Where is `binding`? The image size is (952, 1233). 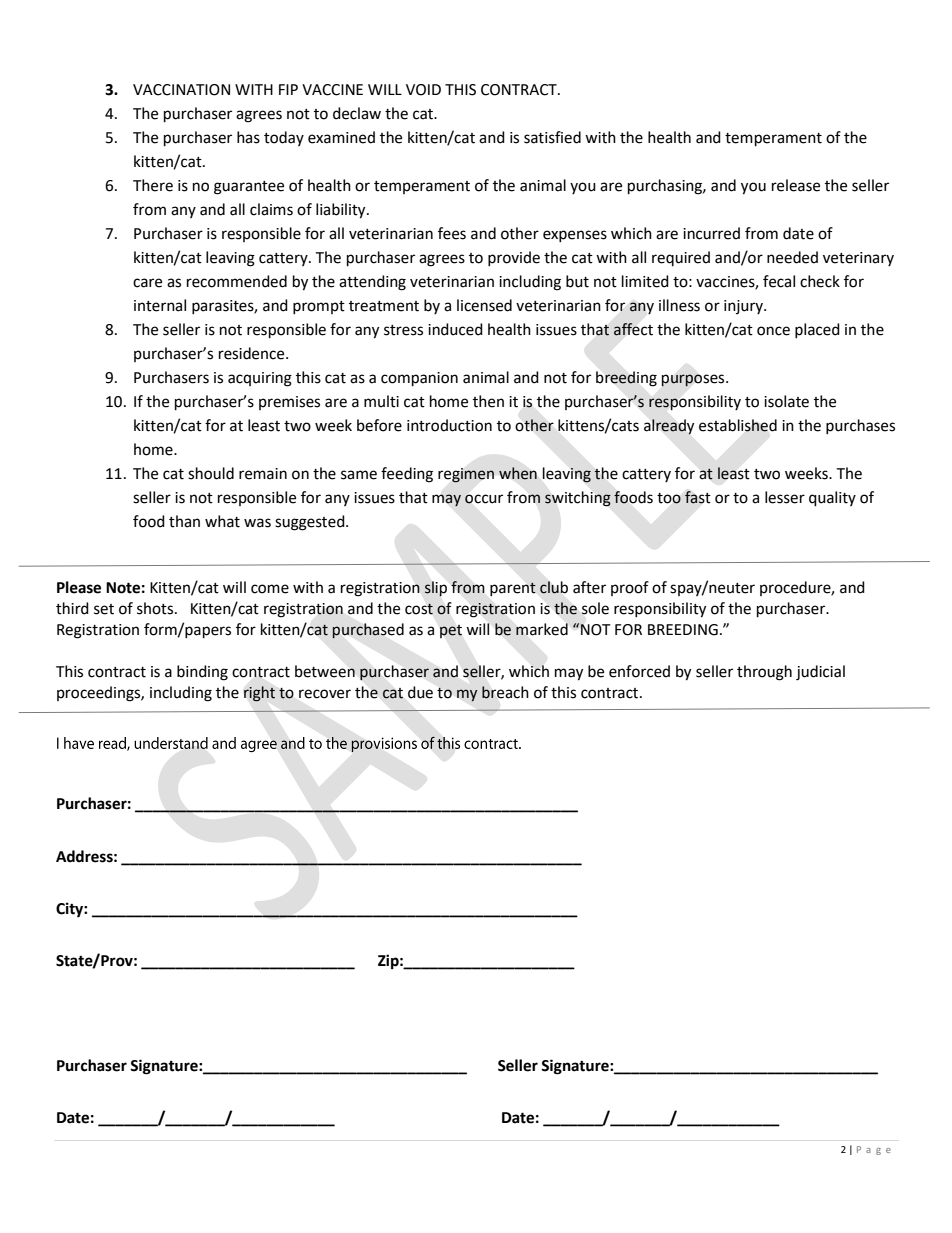
binding is located at coordinates (202, 673).
